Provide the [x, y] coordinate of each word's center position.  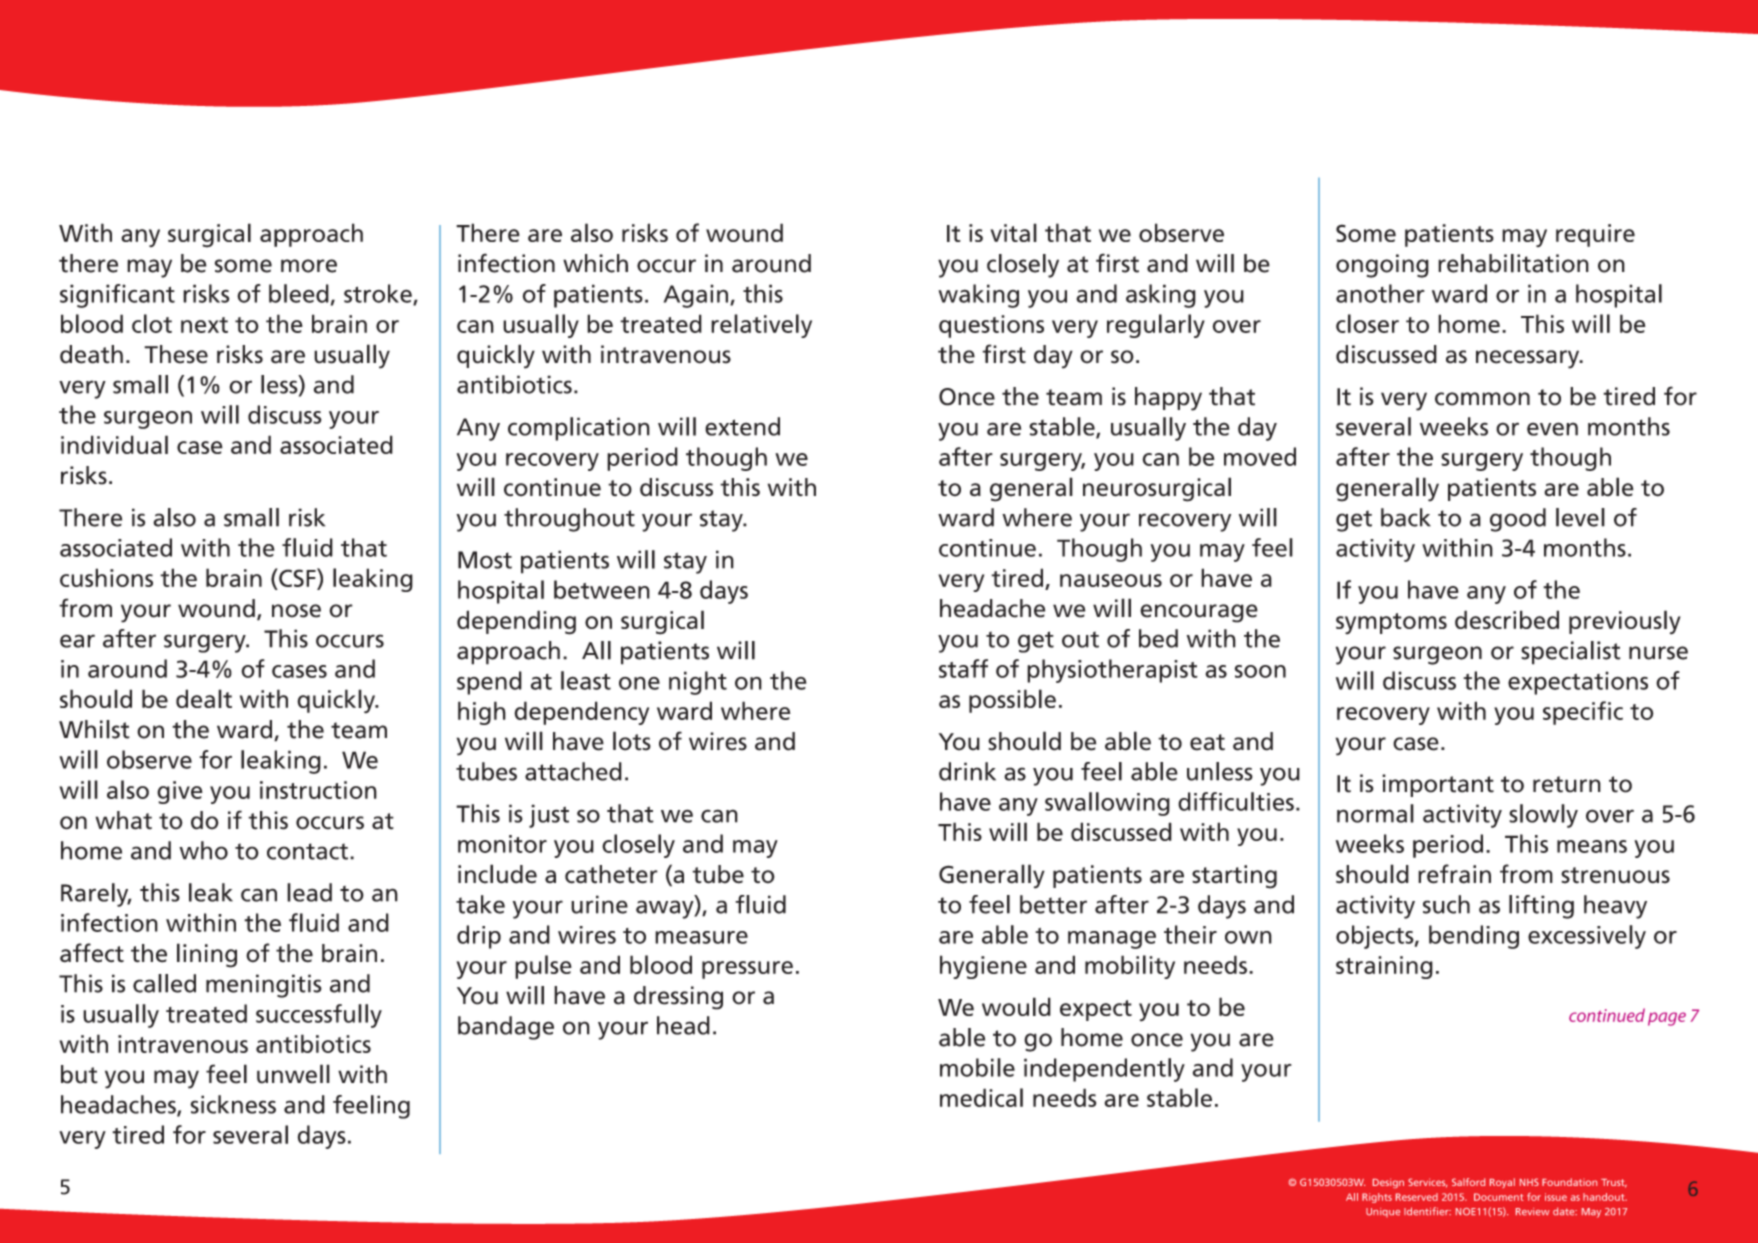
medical [981, 1097]
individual [114, 444]
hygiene [983, 967]
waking [978, 296]
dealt [204, 698]
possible [1012, 701]
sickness [233, 1104]
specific [1583, 713]
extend [742, 426]
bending [1474, 937]
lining [207, 955]
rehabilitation [1513, 263]
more [309, 266]
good [1518, 520]
